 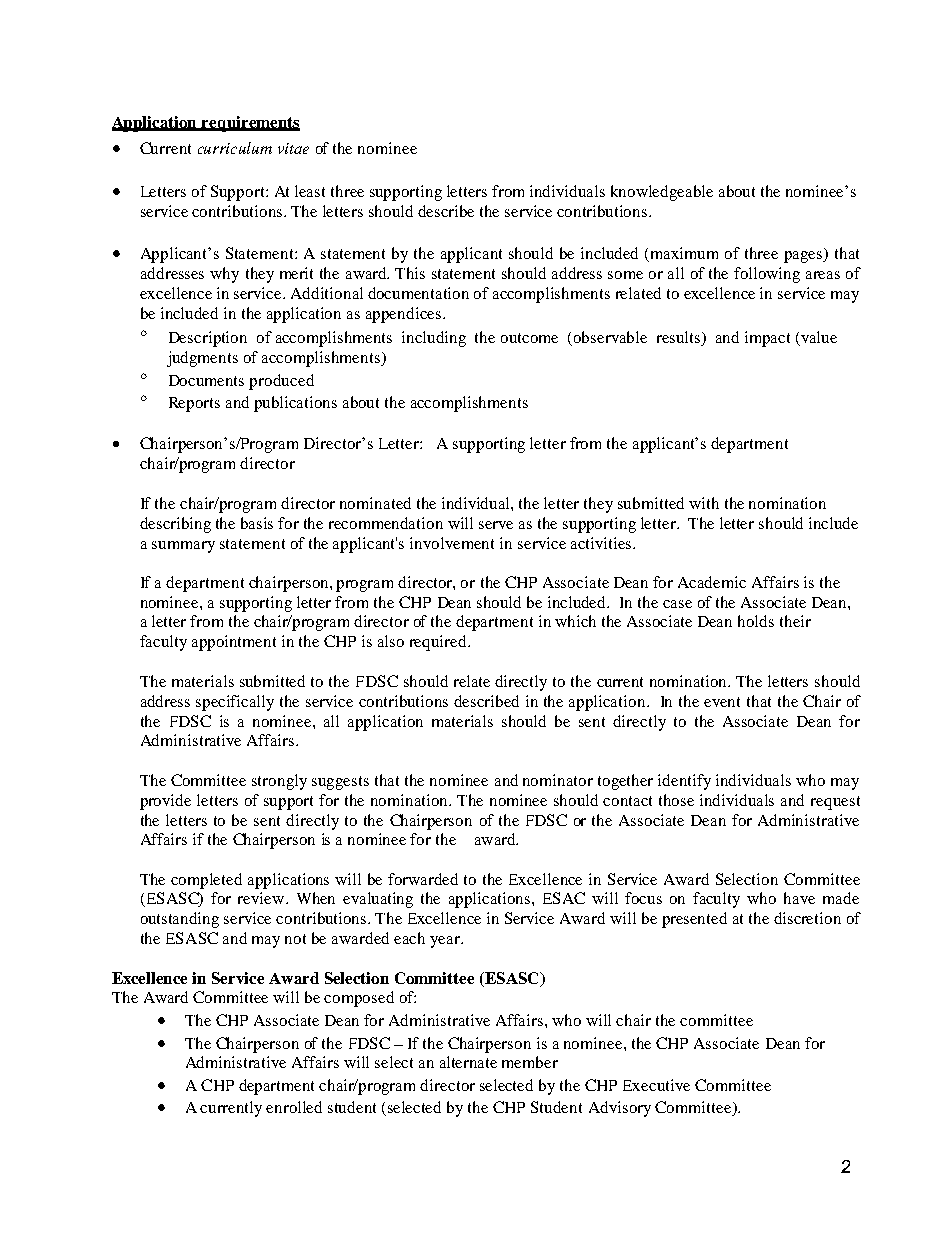 I want to click on pages, so click(x=804, y=257).
